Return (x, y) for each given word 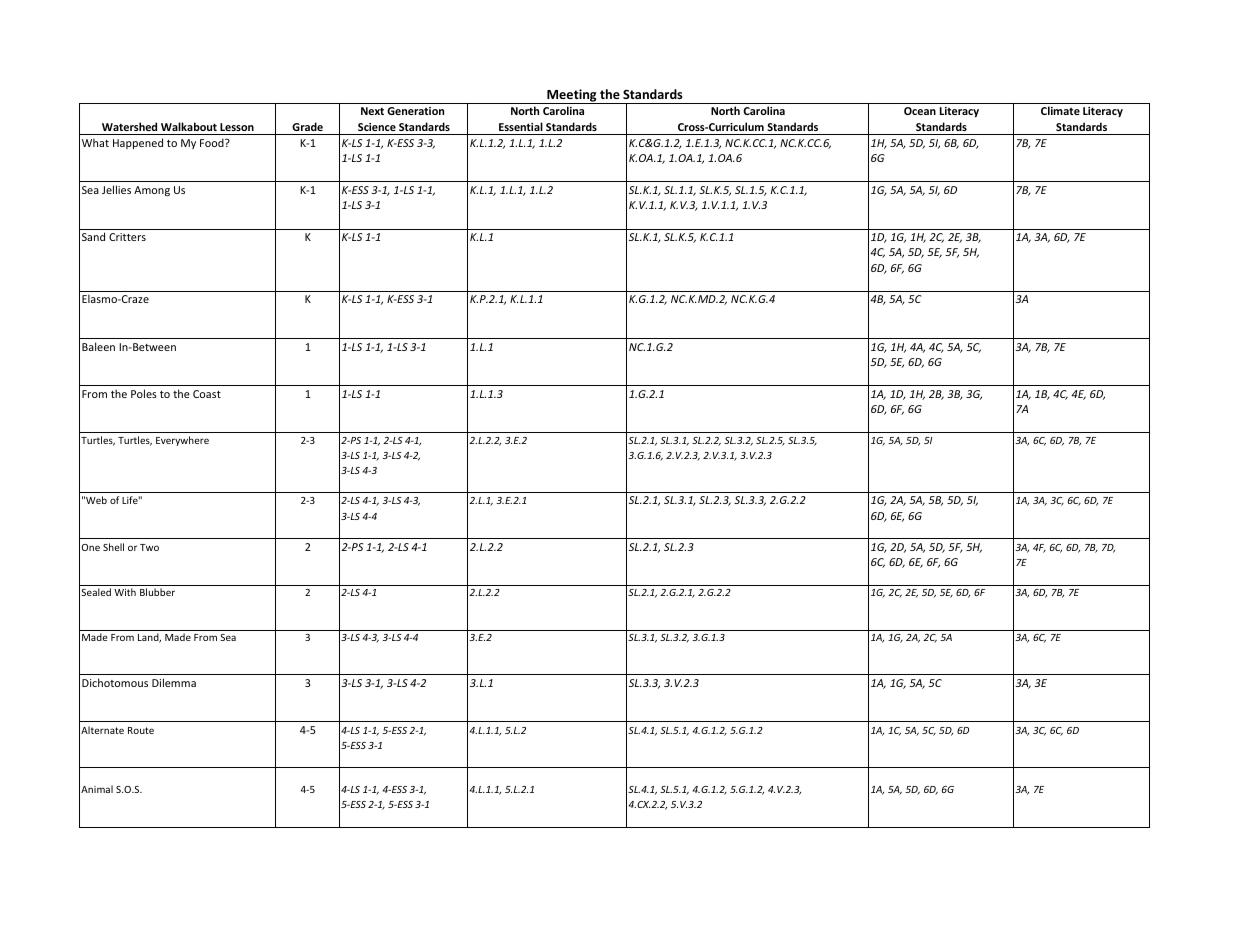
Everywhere (182, 441)
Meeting (572, 96)
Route (141, 730)
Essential (521, 126)
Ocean (920, 111)
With (125, 592)
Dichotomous (115, 682)
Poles (144, 393)
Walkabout (189, 126)
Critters (127, 237)
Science (377, 127)
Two (149, 547)
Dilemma (174, 682)
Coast (207, 394)
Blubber (157, 592)
